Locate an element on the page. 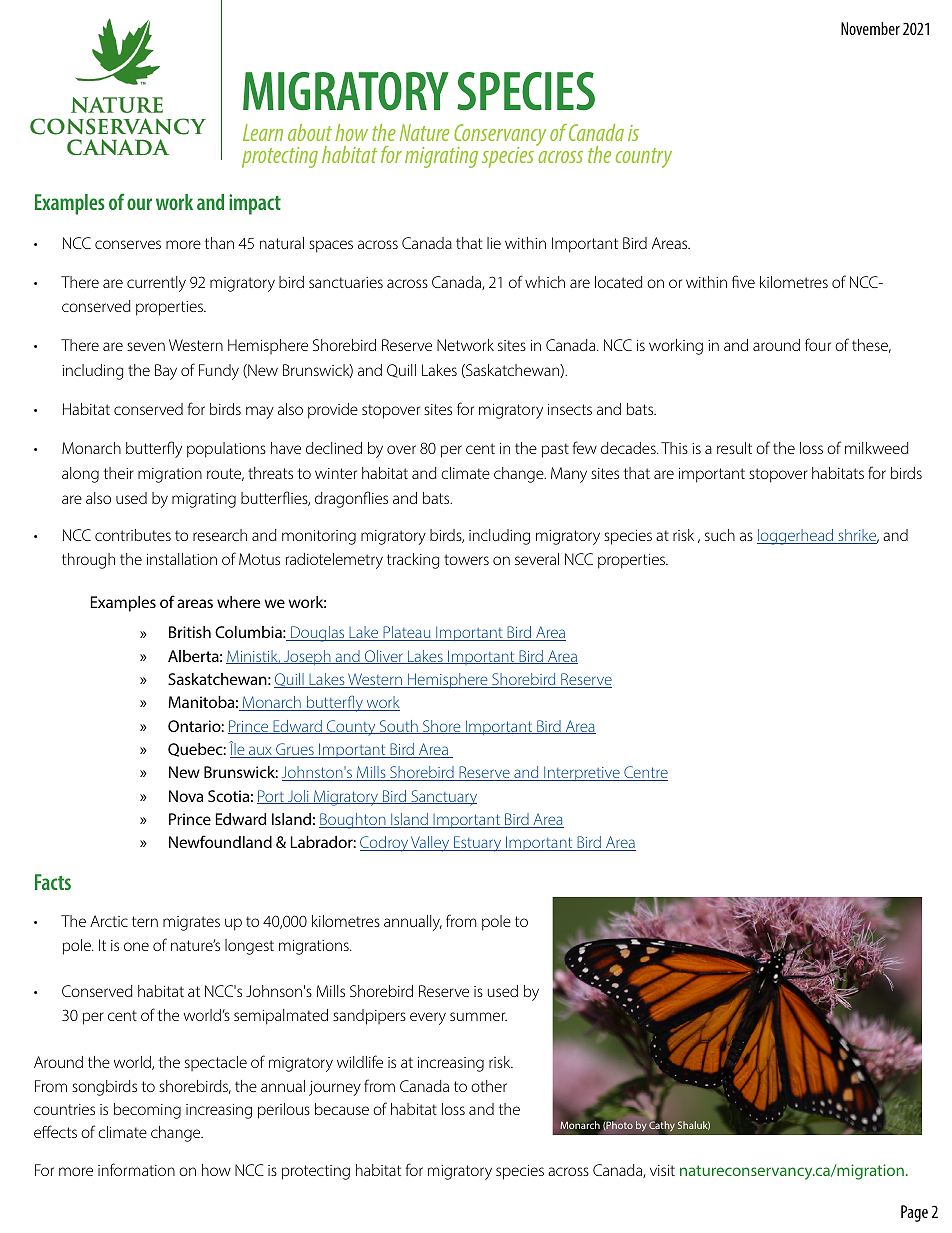  such is located at coordinates (720, 535).
